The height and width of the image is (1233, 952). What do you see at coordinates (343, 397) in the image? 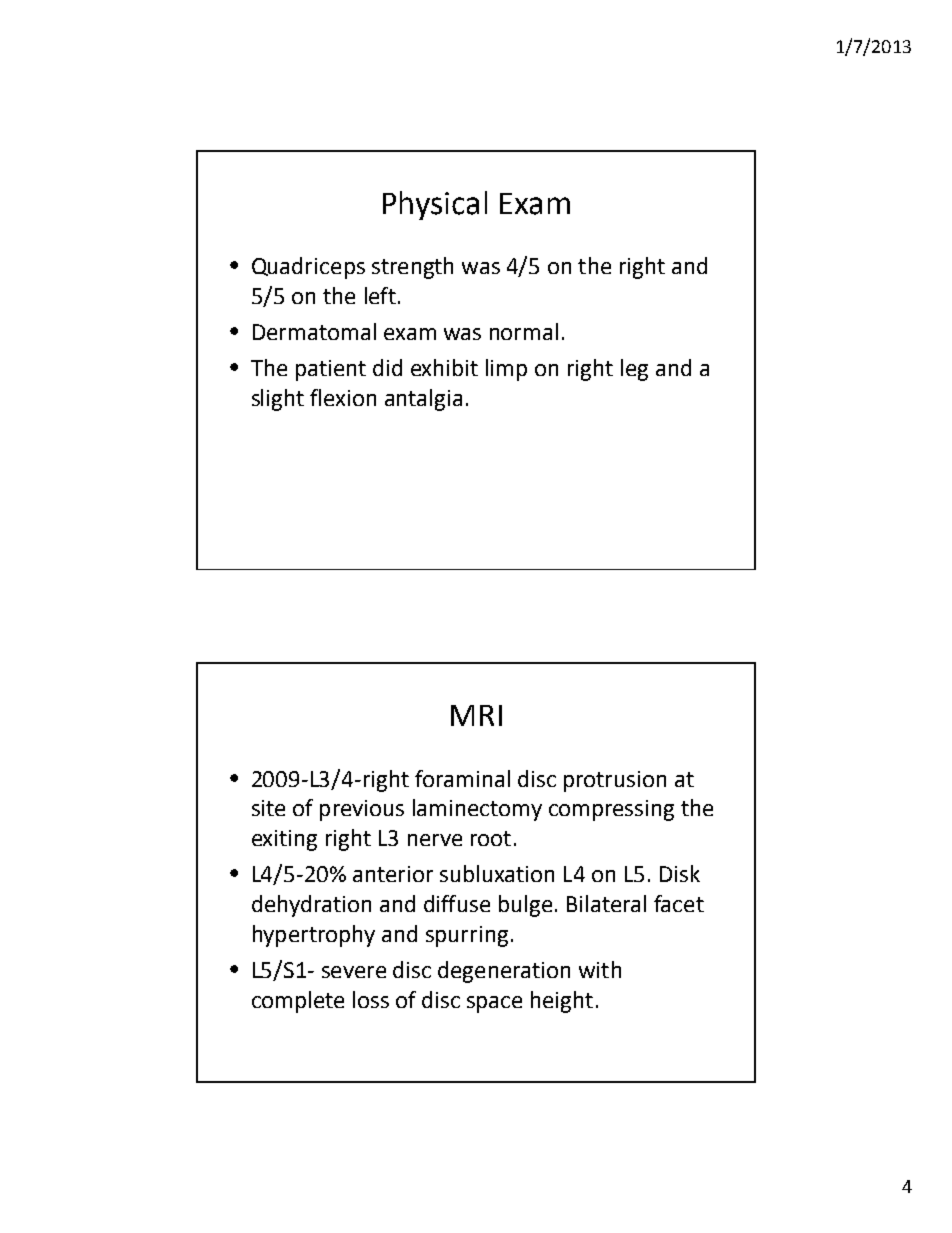
I see `flexion` at bounding box center [343, 397].
